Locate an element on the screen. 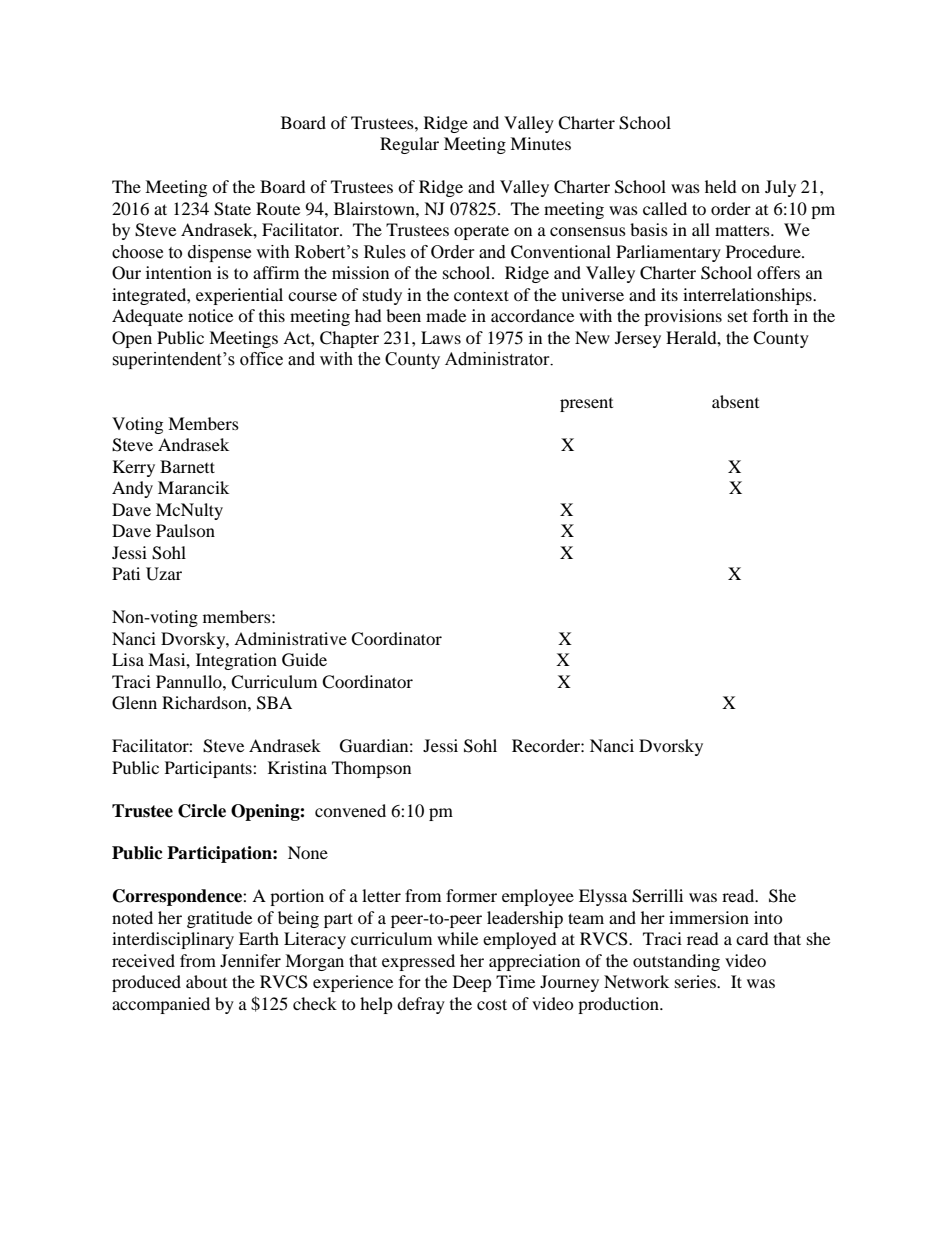  Administrator is located at coordinates (498, 359).
